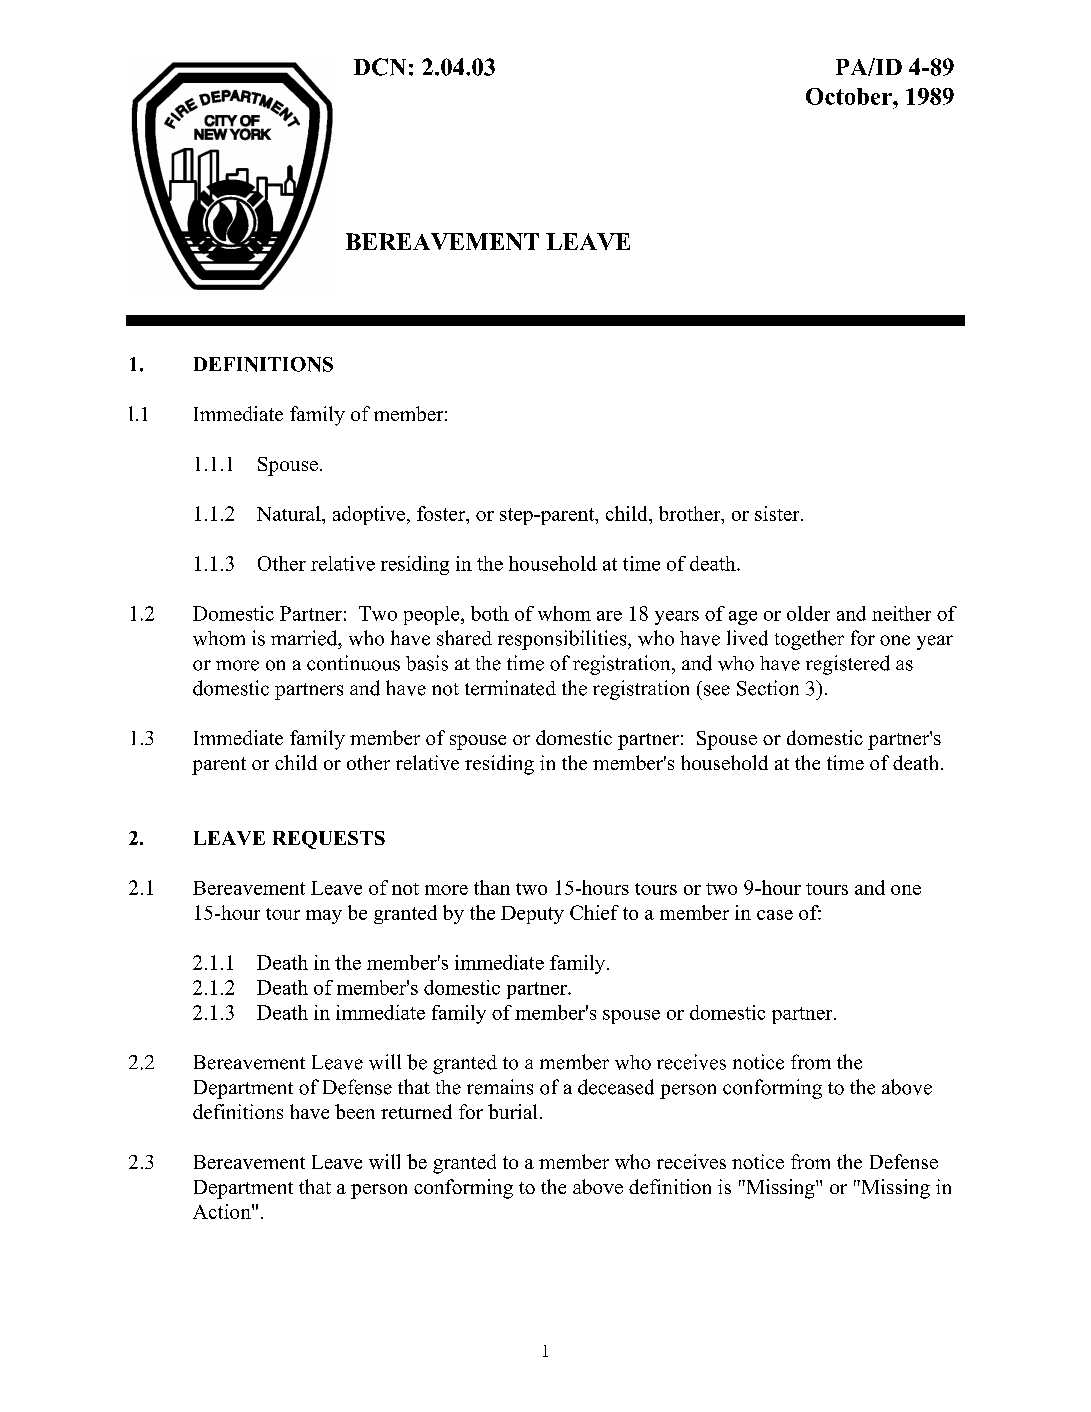  I want to click on may, so click(324, 917).
